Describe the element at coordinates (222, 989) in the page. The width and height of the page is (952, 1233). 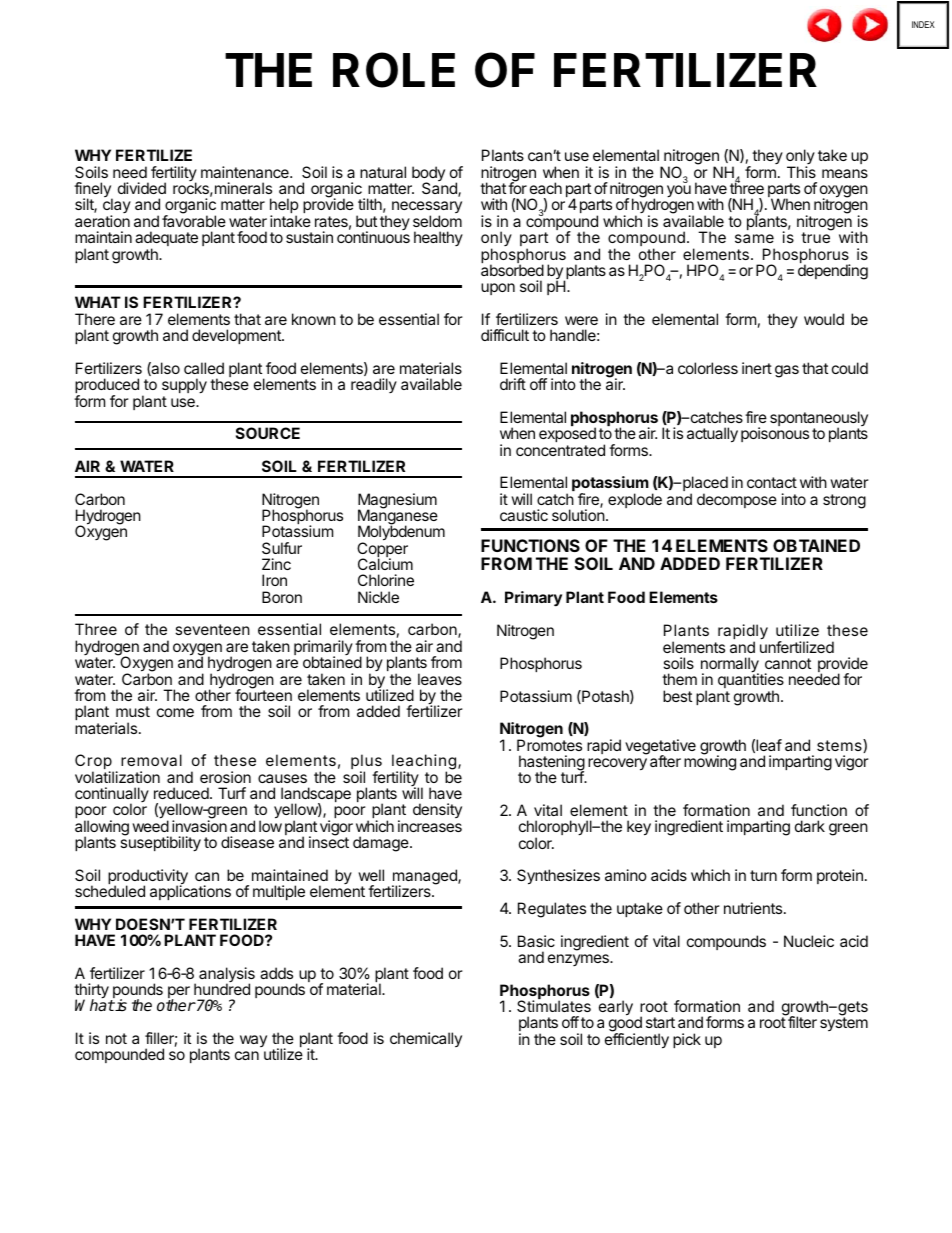
I see `hundred` at that location.
